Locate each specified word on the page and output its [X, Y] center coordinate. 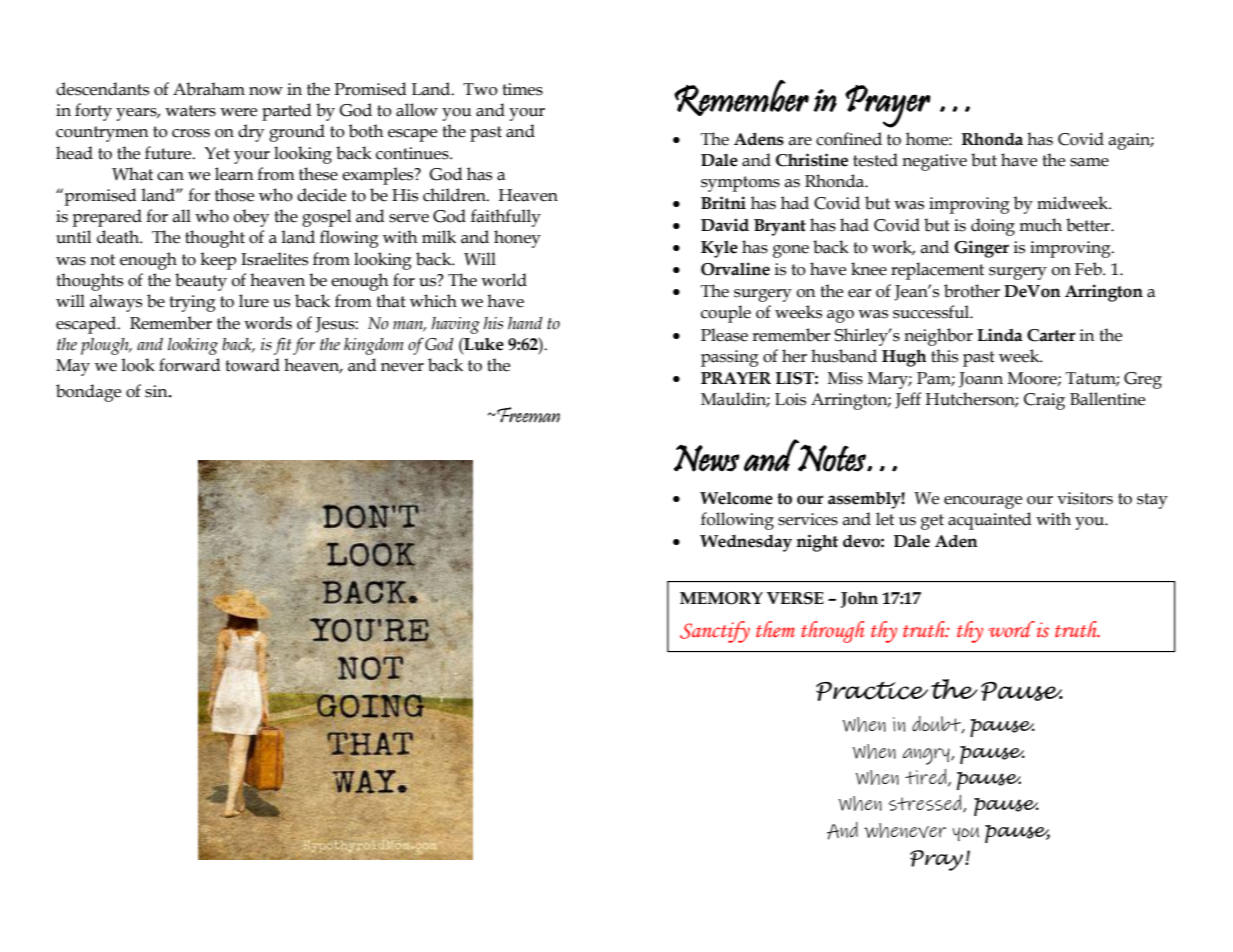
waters [190, 111]
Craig [1044, 401]
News [706, 458]
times [522, 89]
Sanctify [715, 632]
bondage [88, 393]
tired [927, 778]
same [1089, 162]
